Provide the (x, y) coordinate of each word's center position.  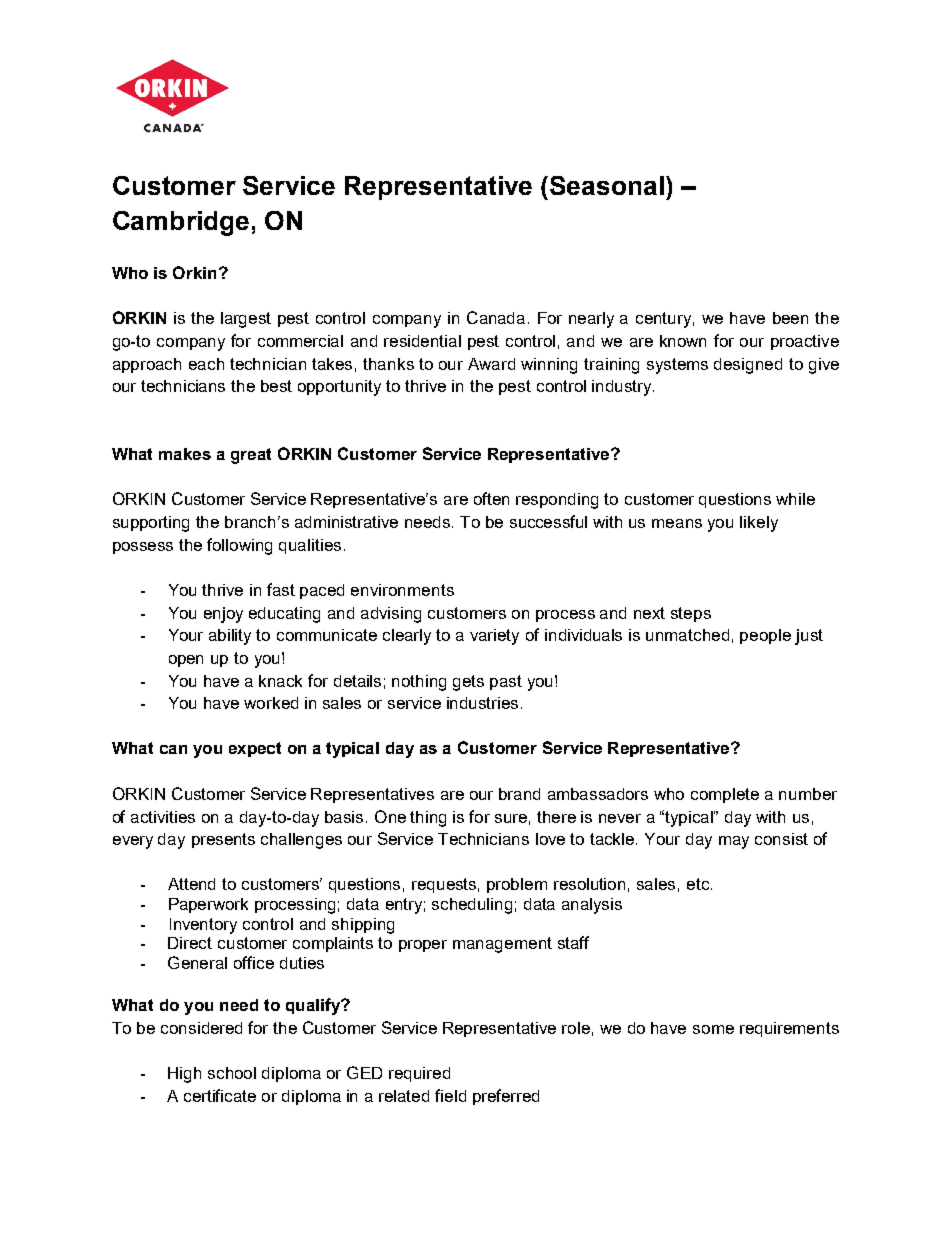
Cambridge (181, 223)
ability (230, 637)
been (790, 318)
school (232, 1073)
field (450, 1095)
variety (494, 637)
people (765, 636)
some (713, 1029)
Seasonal (607, 185)
